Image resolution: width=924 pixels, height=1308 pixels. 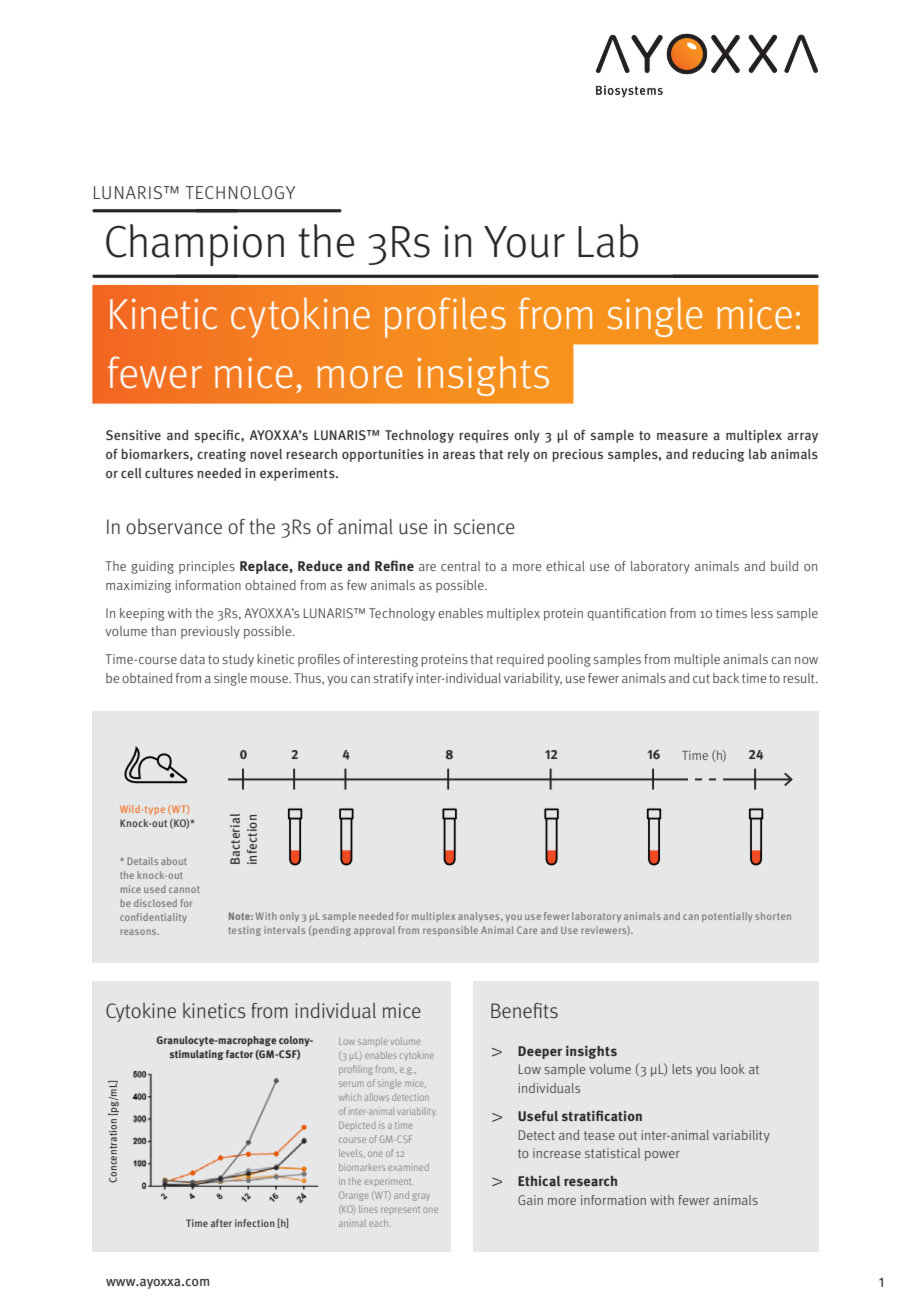 I want to click on analyses, so click(x=480, y=917).
